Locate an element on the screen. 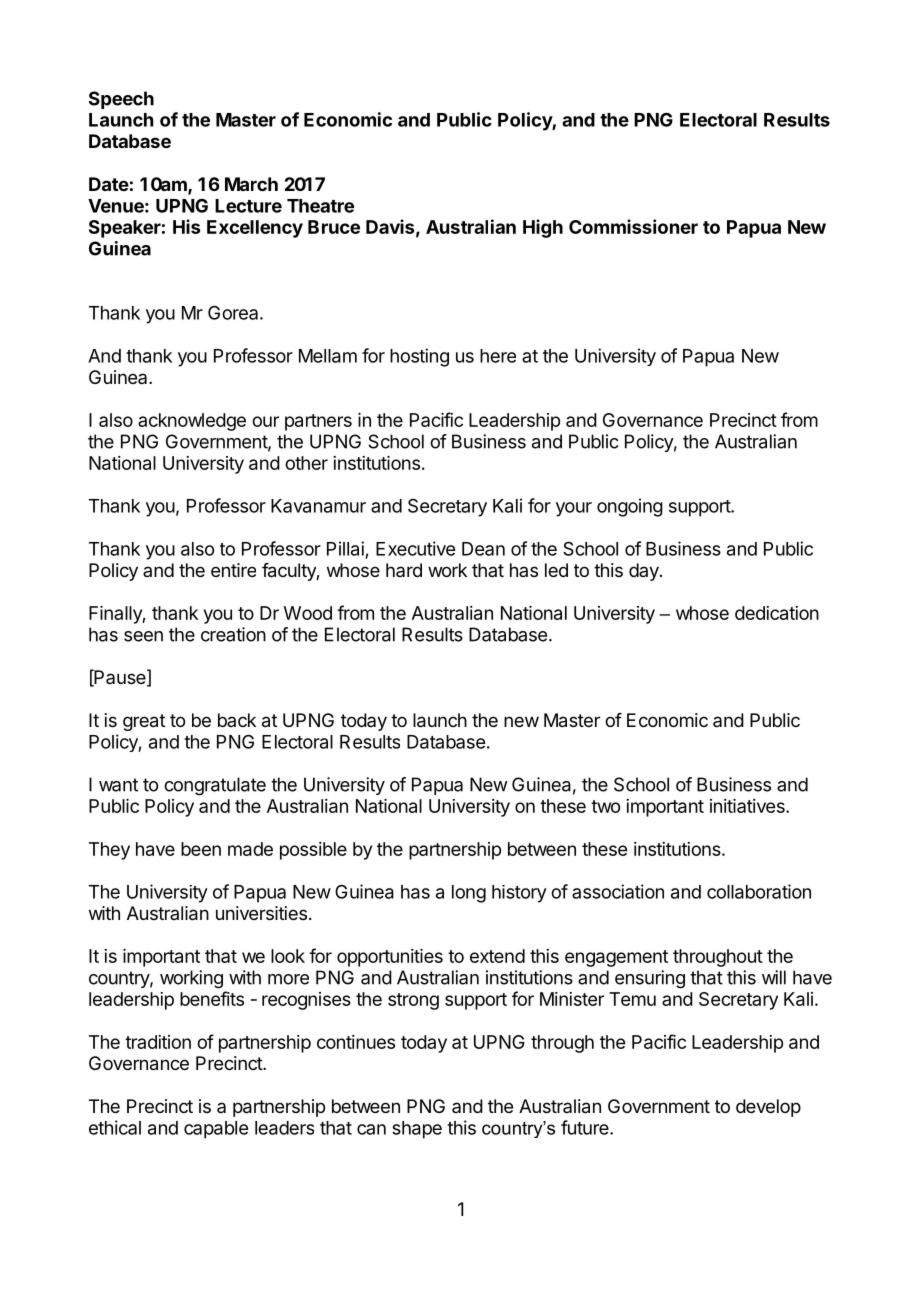 The image size is (924, 1308). ongoing is located at coordinates (630, 507).
